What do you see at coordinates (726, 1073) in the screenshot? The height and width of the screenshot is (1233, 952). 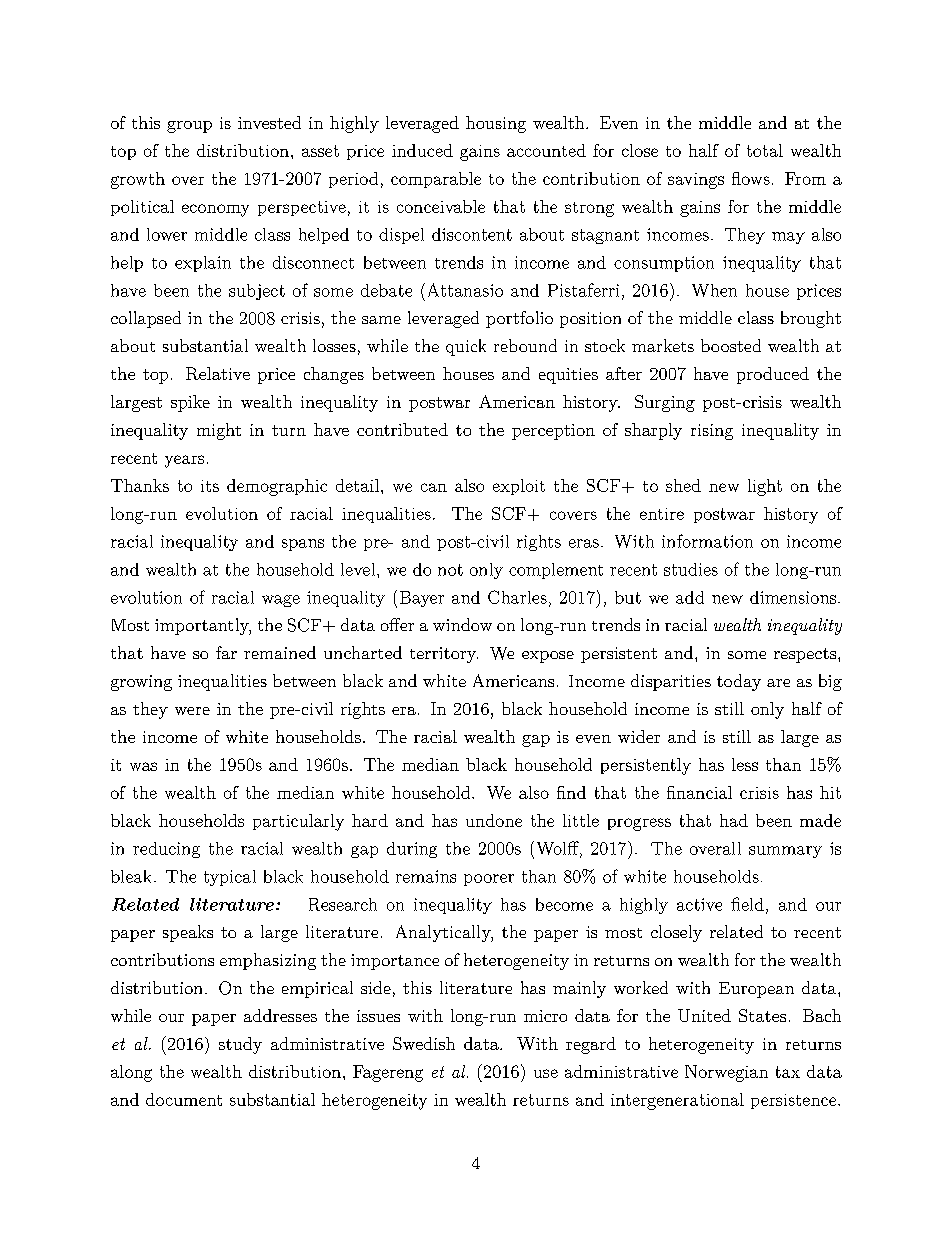 I see `Norwegian` at bounding box center [726, 1073].
